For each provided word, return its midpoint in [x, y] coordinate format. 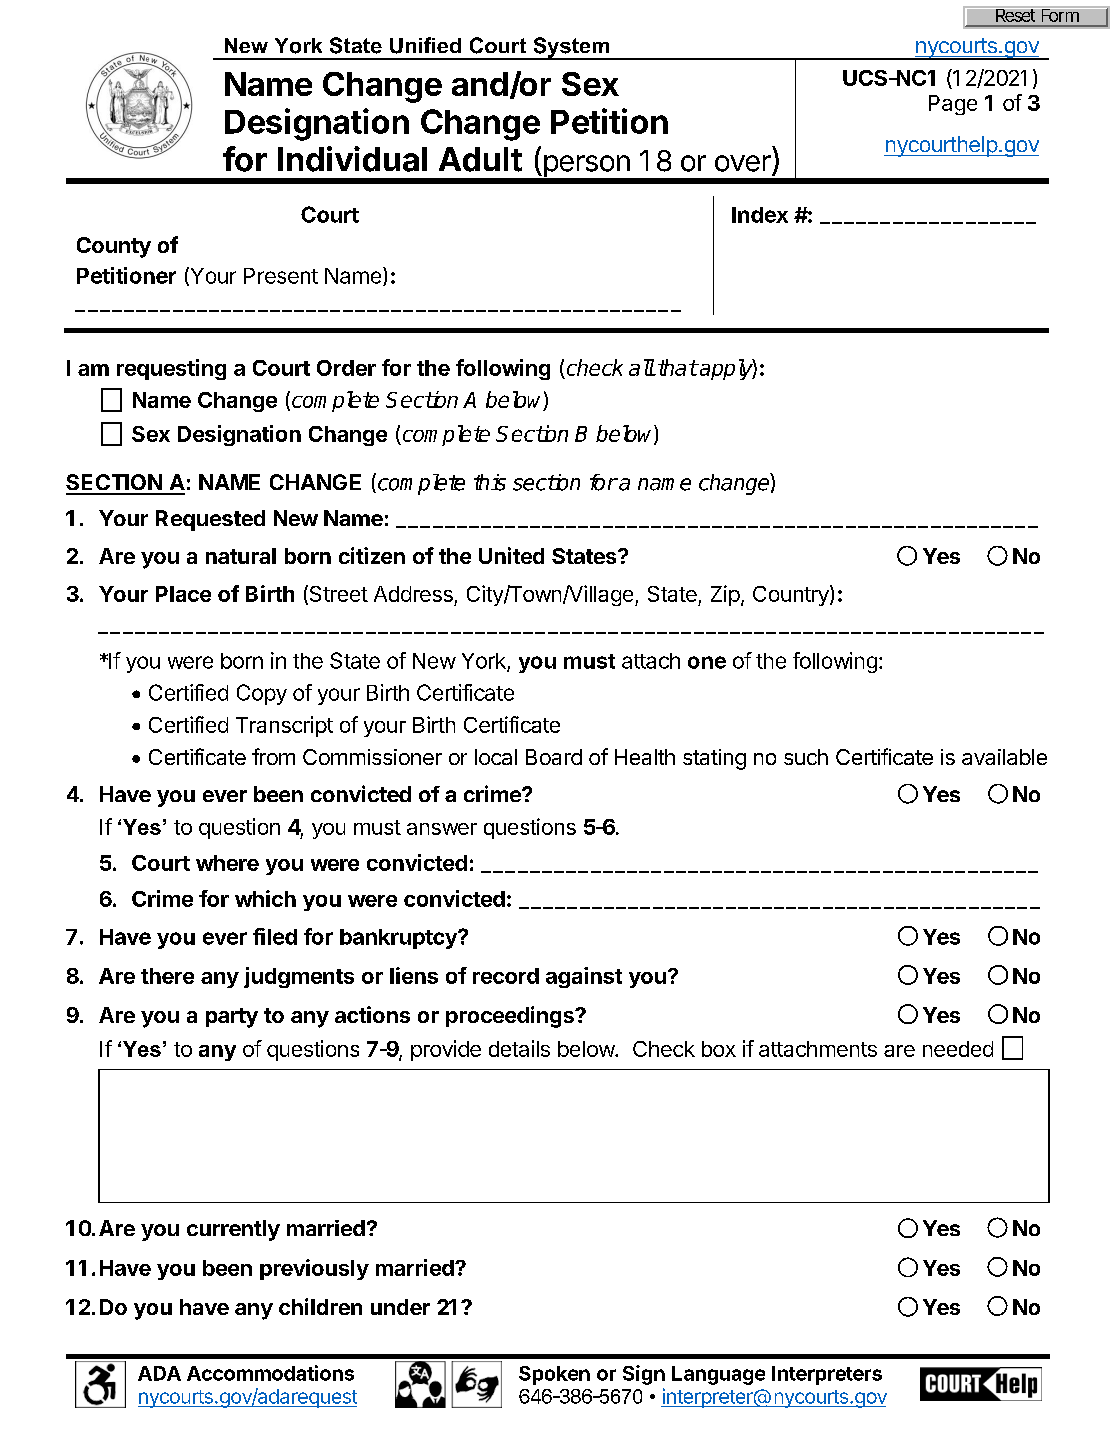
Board [554, 757]
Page [953, 105]
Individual [352, 159]
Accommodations [270, 1373]
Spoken [554, 1375]
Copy [262, 694]
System [571, 48]
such [806, 757]
